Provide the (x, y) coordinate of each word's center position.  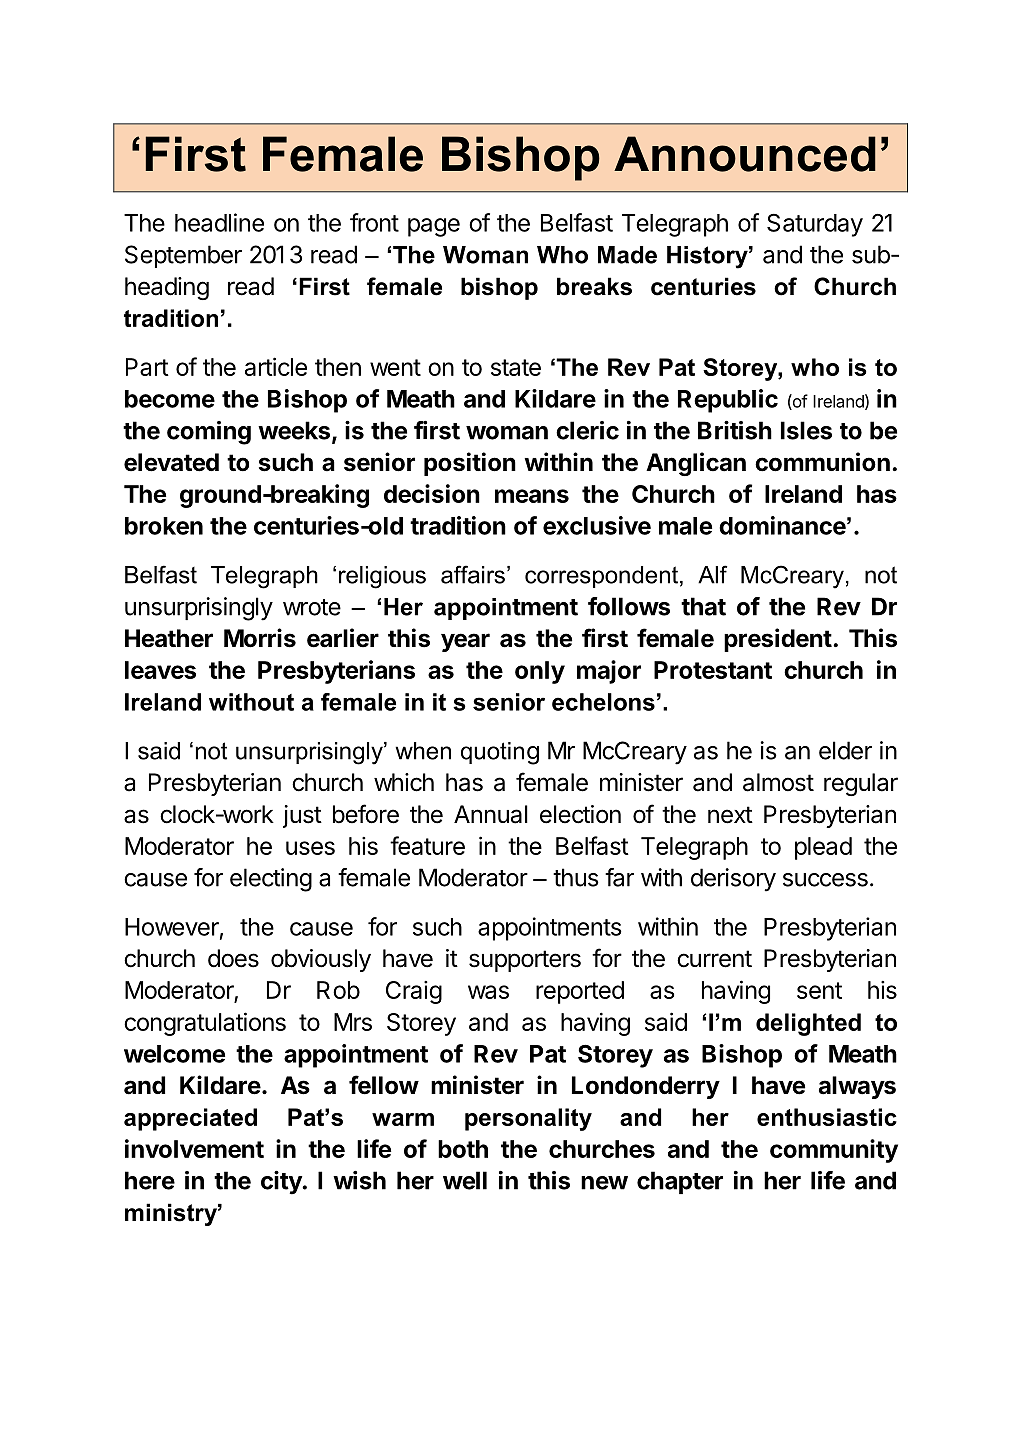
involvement (194, 1148)
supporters (525, 961)
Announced (745, 154)
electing (271, 880)
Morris (260, 638)
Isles (806, 430)
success (825, 880)
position (470, 464)
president (778, 640)
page (434, 227)
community (834, 1151)
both (463, 1149)
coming (209, 433)
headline (219, 222)
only (540, 672)
